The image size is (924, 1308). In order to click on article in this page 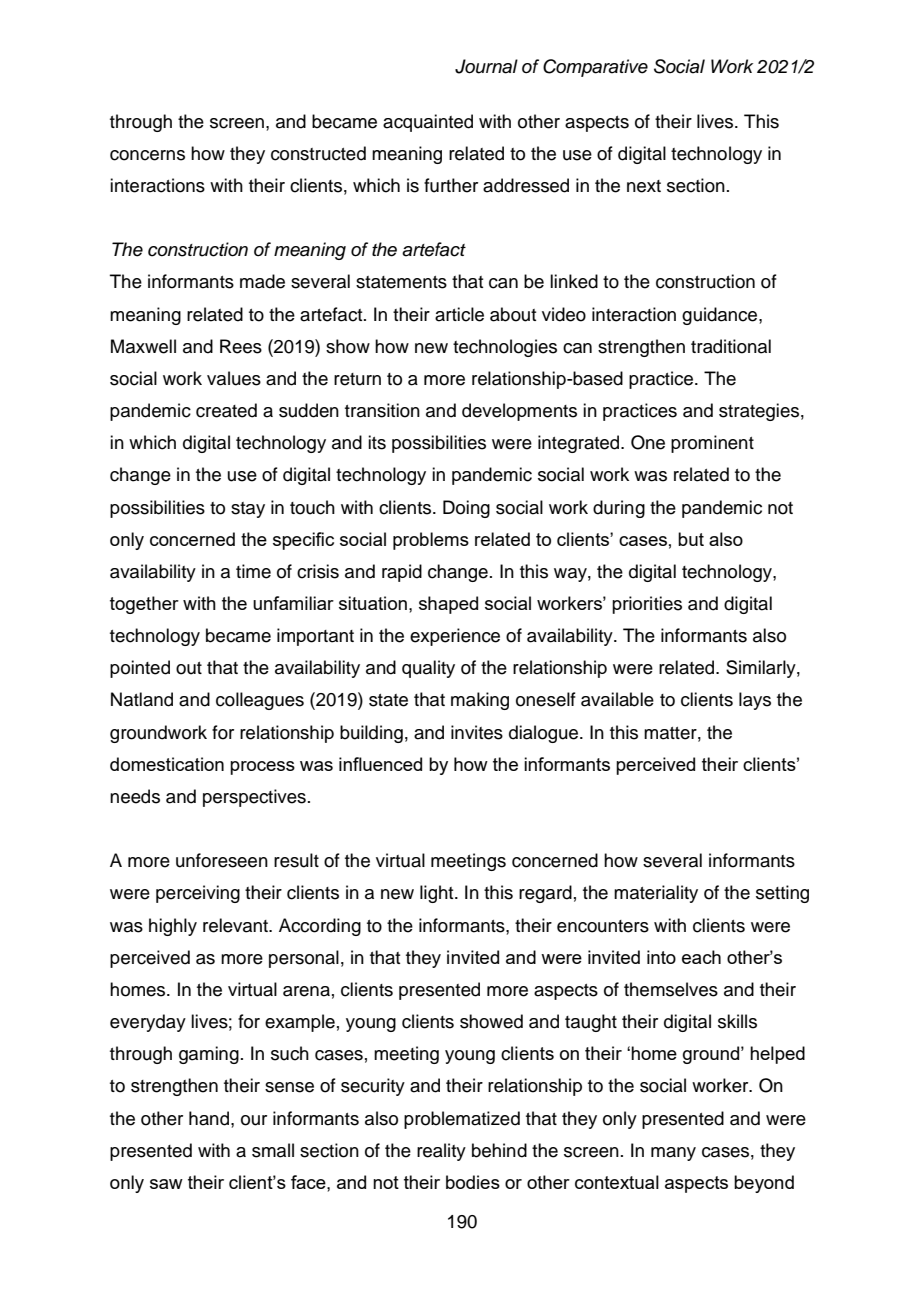, I will do `click(459, 314)`.
